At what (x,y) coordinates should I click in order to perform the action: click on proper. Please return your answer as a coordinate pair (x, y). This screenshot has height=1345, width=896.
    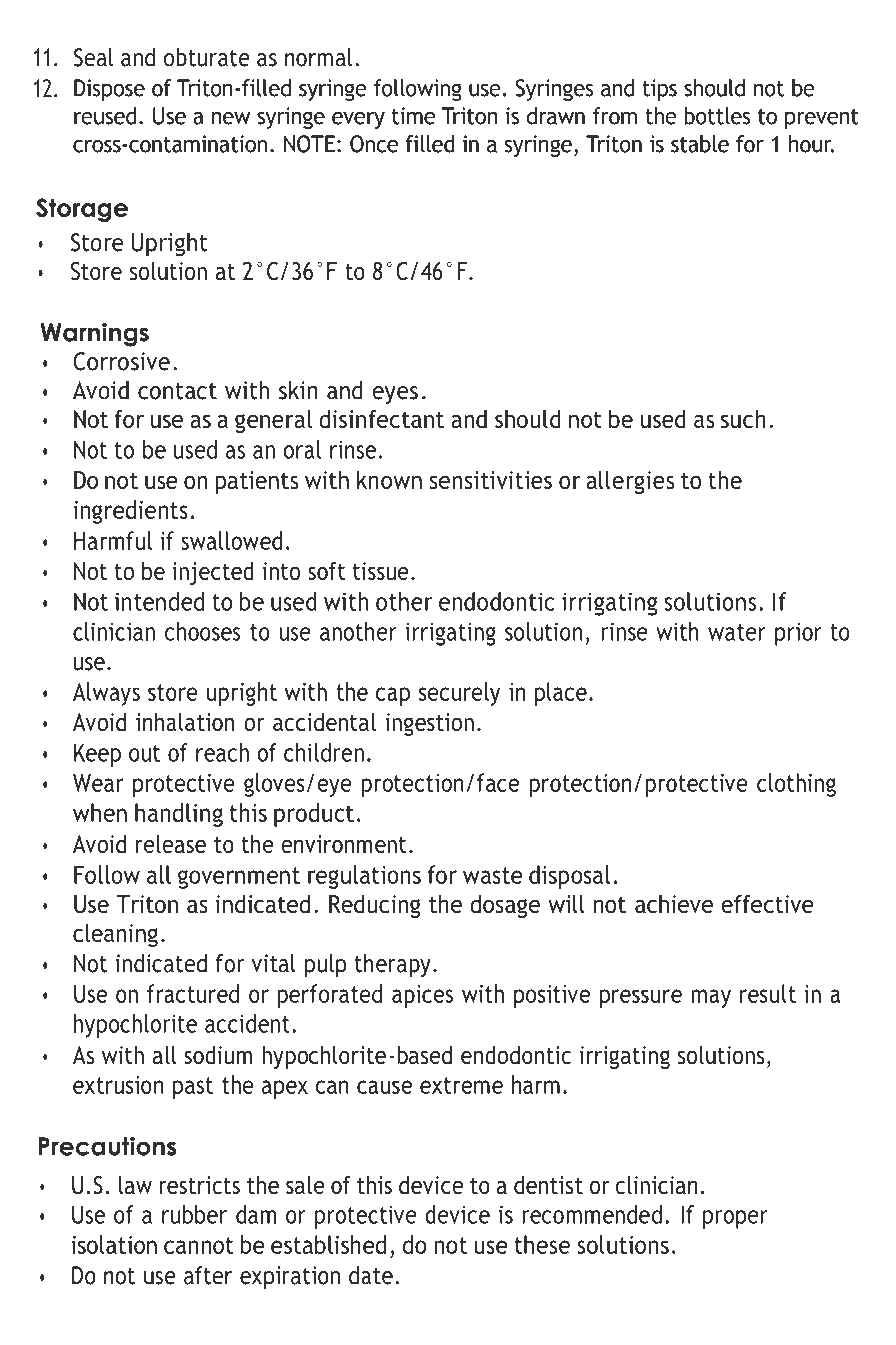
    Looking at the image, I should click on (735, 1219).
